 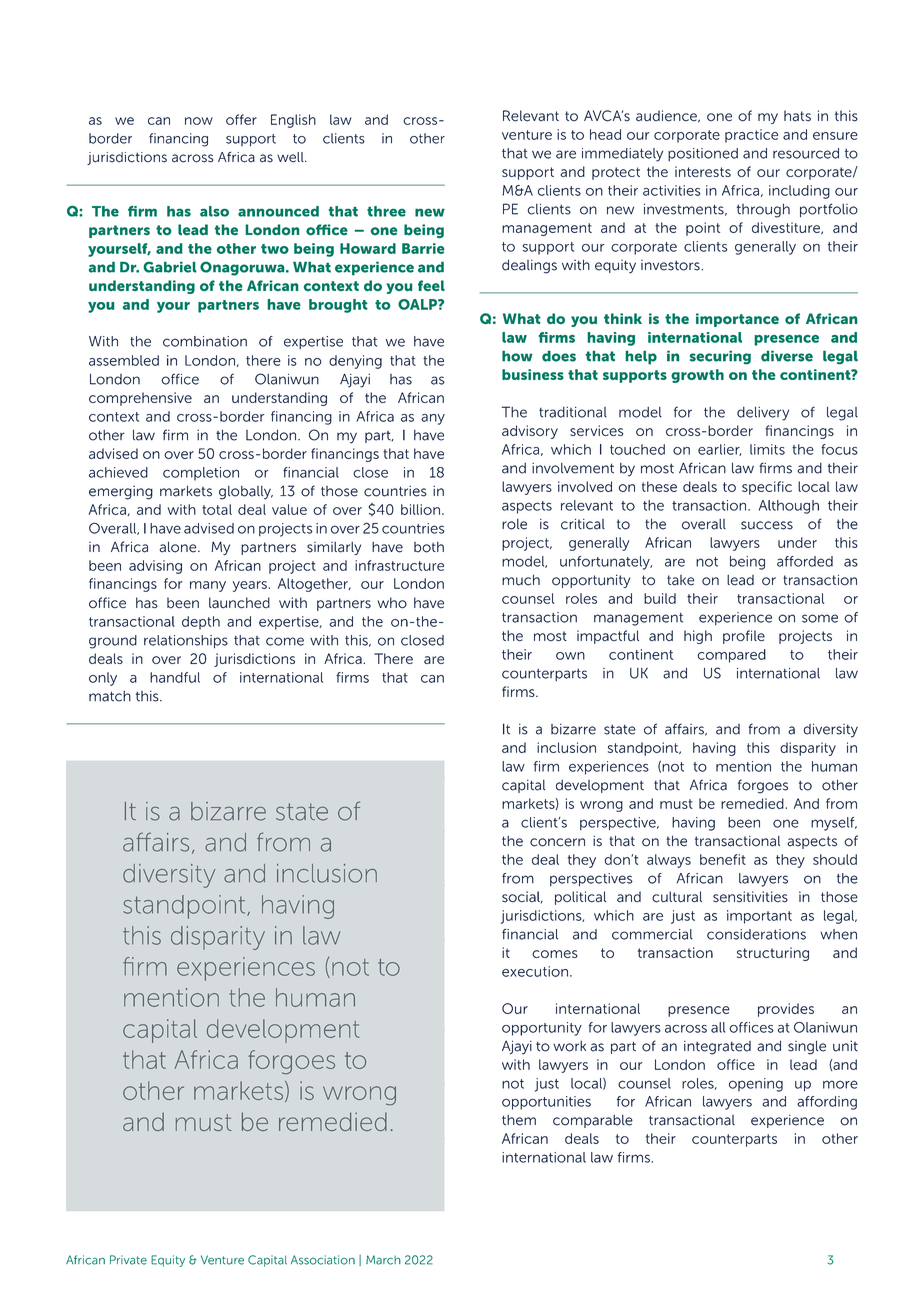 What do you see at coordinates (773, 954) in the image?
I see `structuring` at bounding box center [773, 954].
